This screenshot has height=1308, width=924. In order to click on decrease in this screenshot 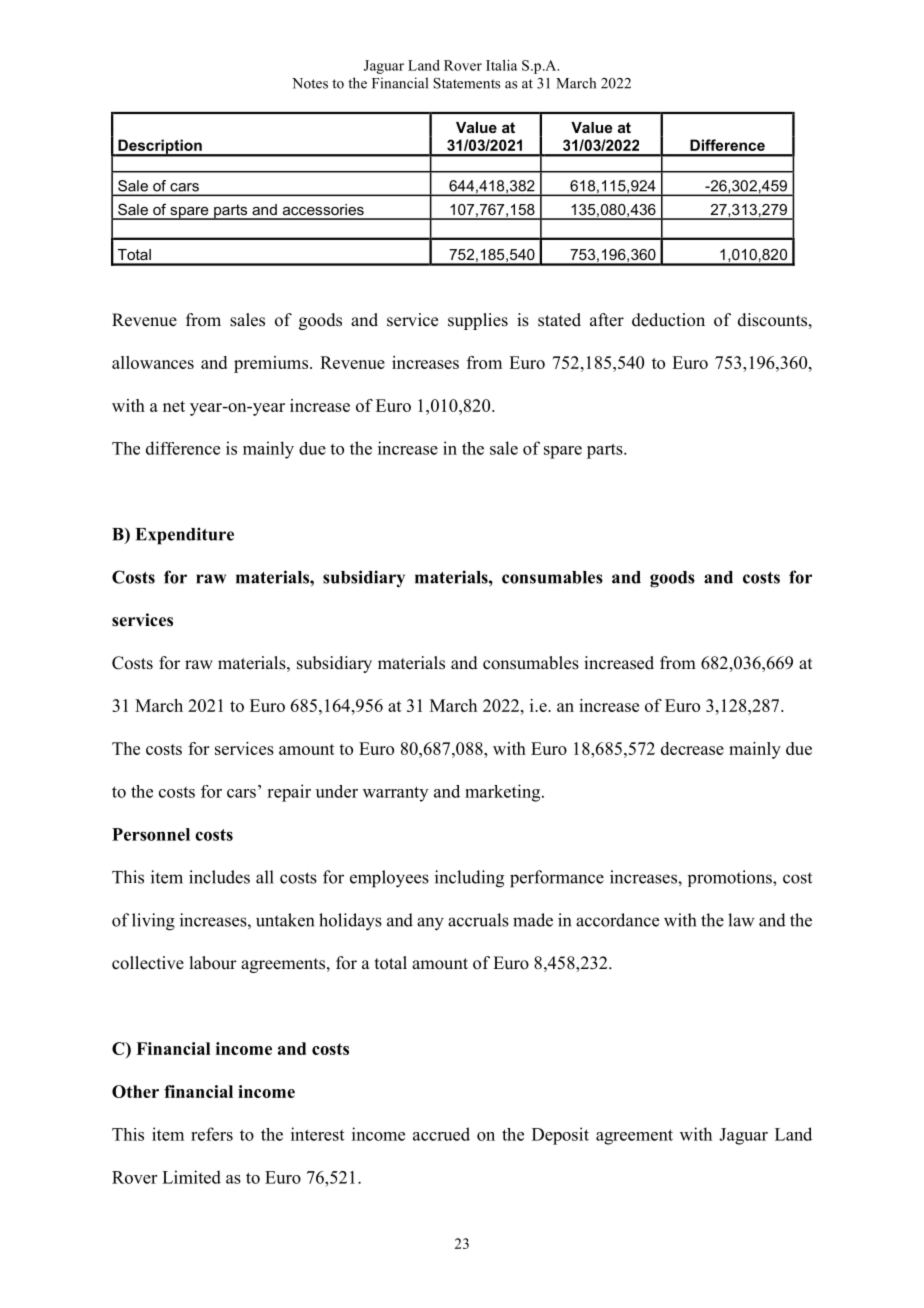, I will do `click(692, 748)`.
